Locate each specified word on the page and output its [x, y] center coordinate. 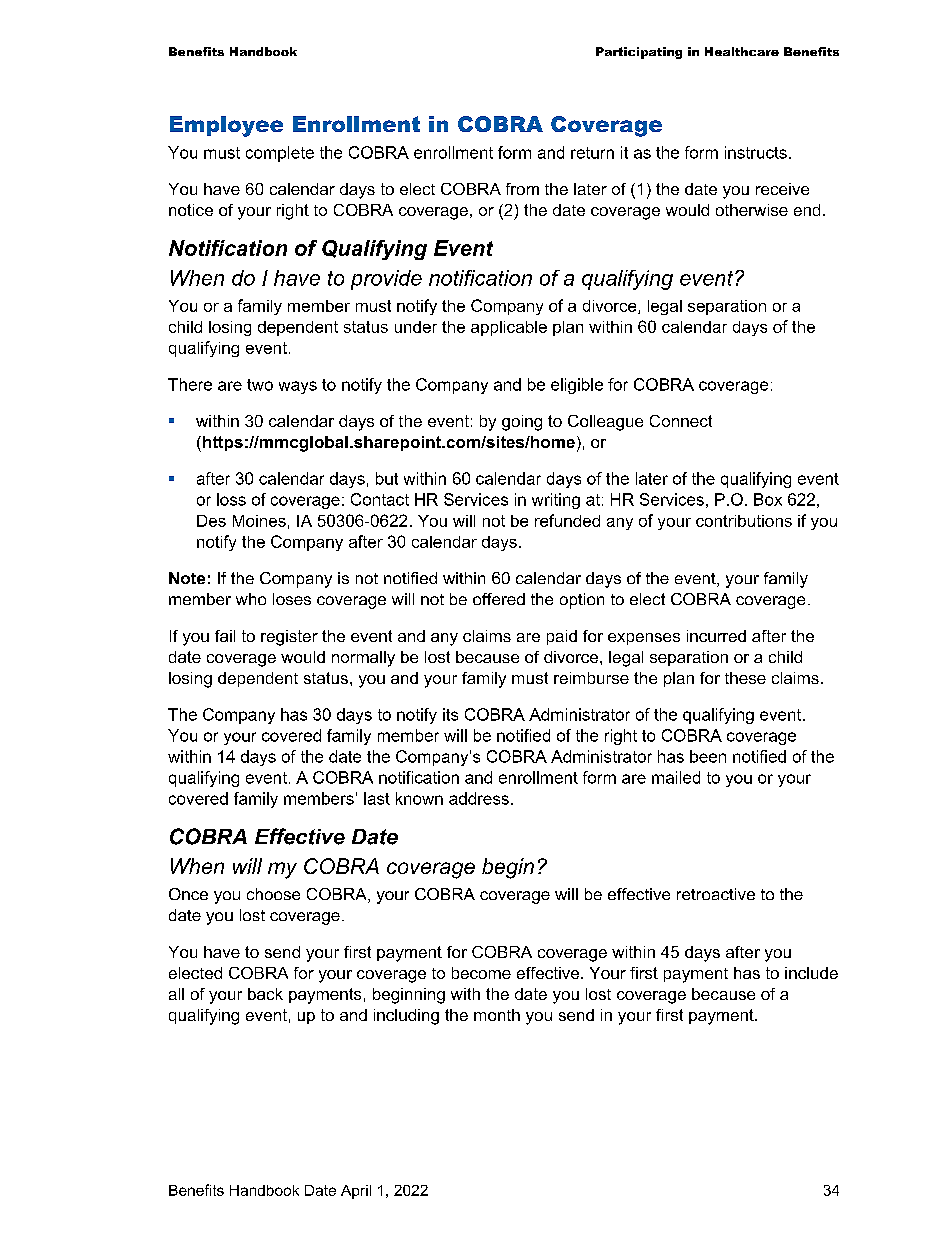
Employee [226, 126]
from [522, 189]
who [251, 599]
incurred [716, 636]
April [356, 1192]
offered [499, 599]
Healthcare [742, 51]
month [497, 1015]
